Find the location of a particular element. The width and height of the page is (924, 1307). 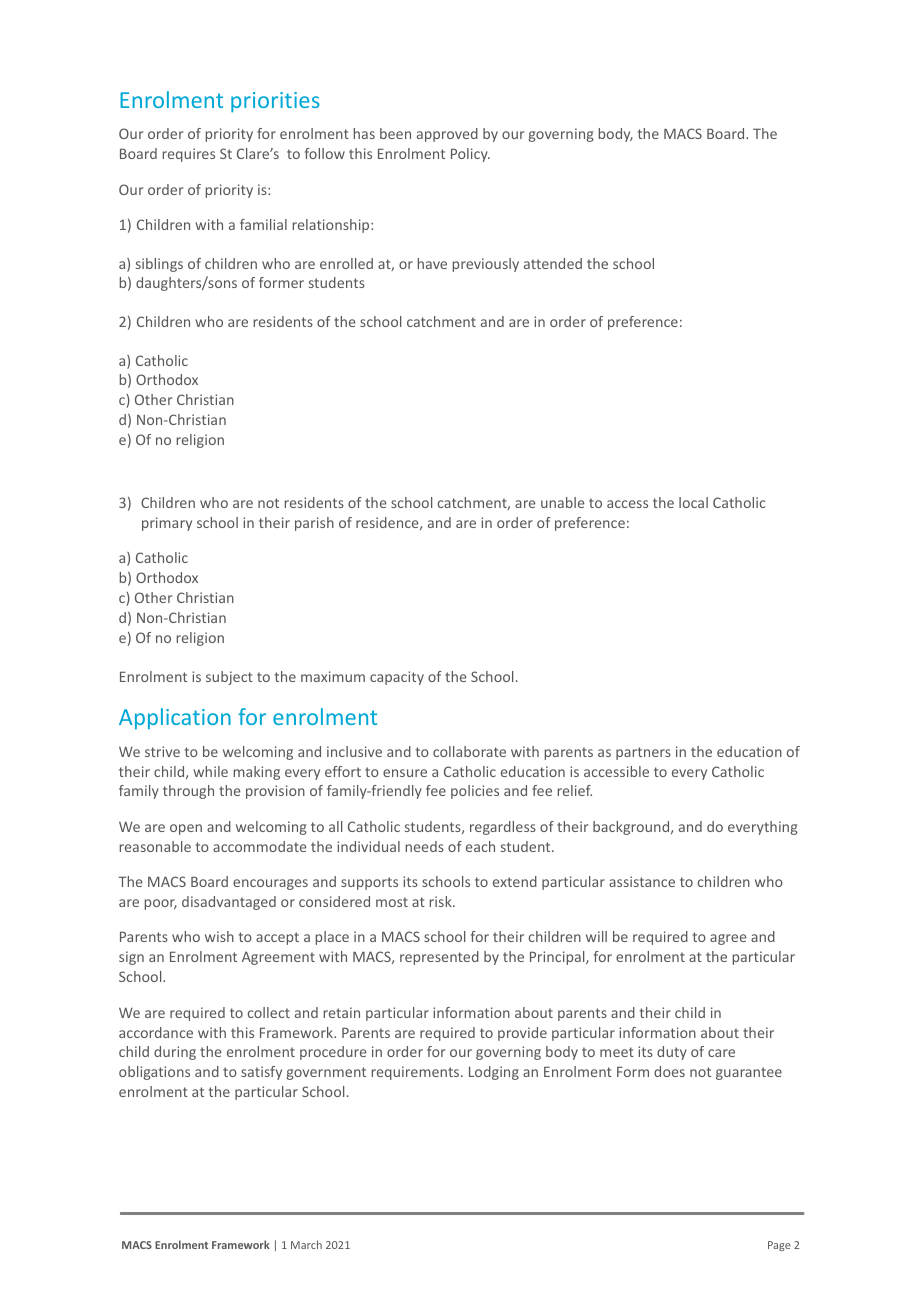

requirements is located at coordinates (417, 1073).
